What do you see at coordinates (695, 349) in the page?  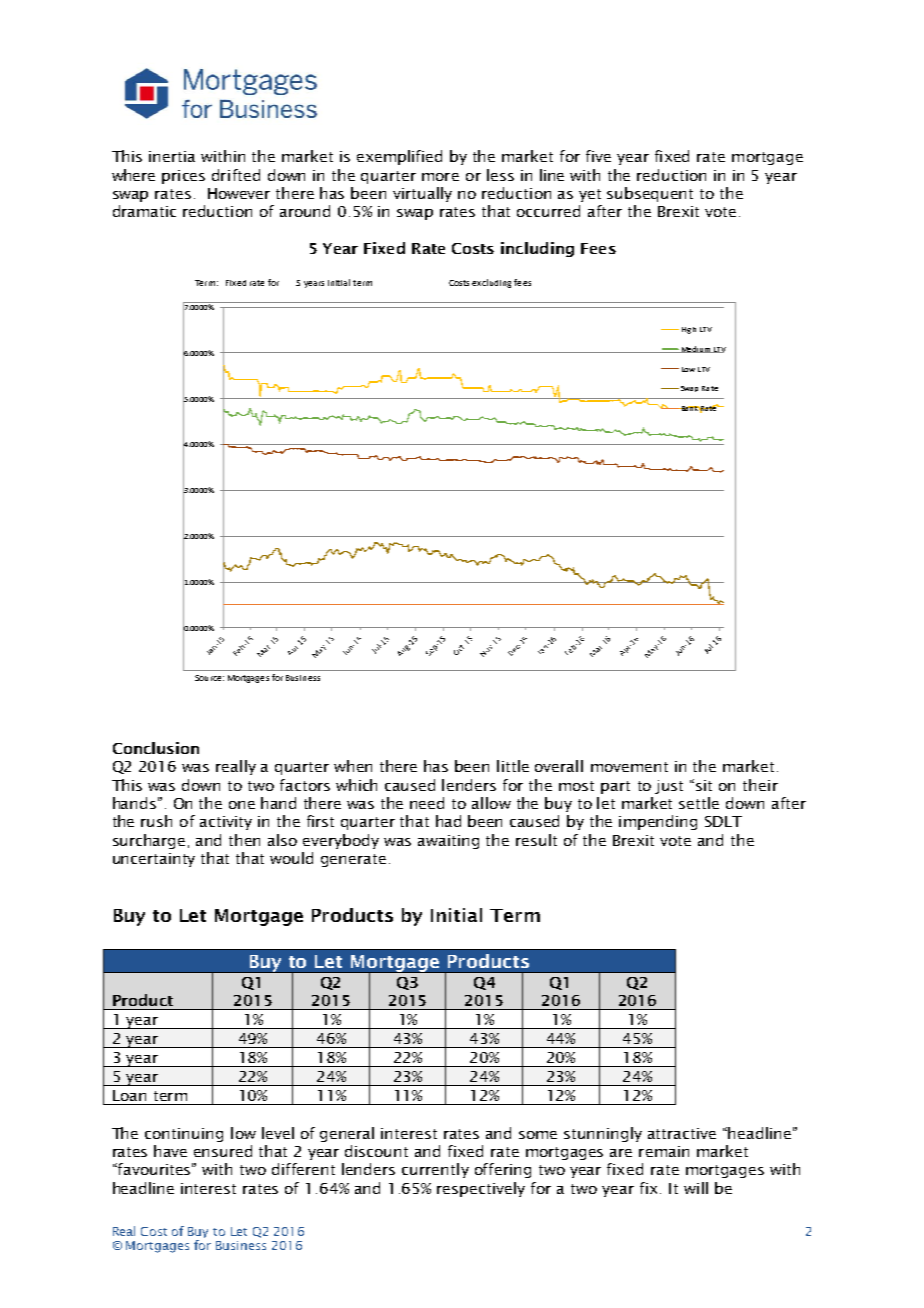 I see `Medium` at bounding box center [695, 349].
